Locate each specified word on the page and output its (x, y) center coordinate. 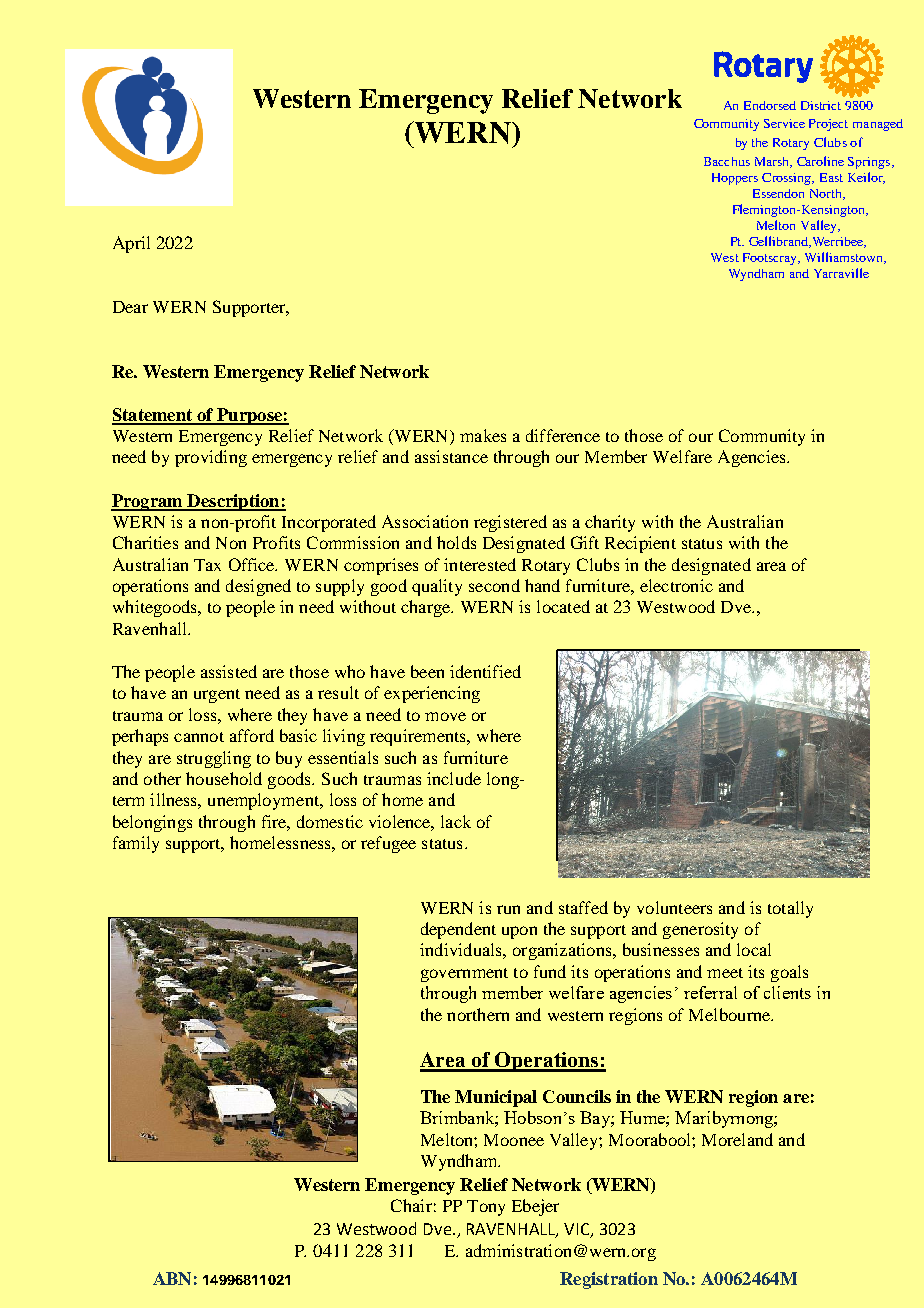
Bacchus (727, 161)
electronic (676, 585)
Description (233, 502)
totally (790, 909)
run (508, 909)
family (136, 844)
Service (784, 123)
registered (510, 523)
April (131, 244)
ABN (172, 1278)
